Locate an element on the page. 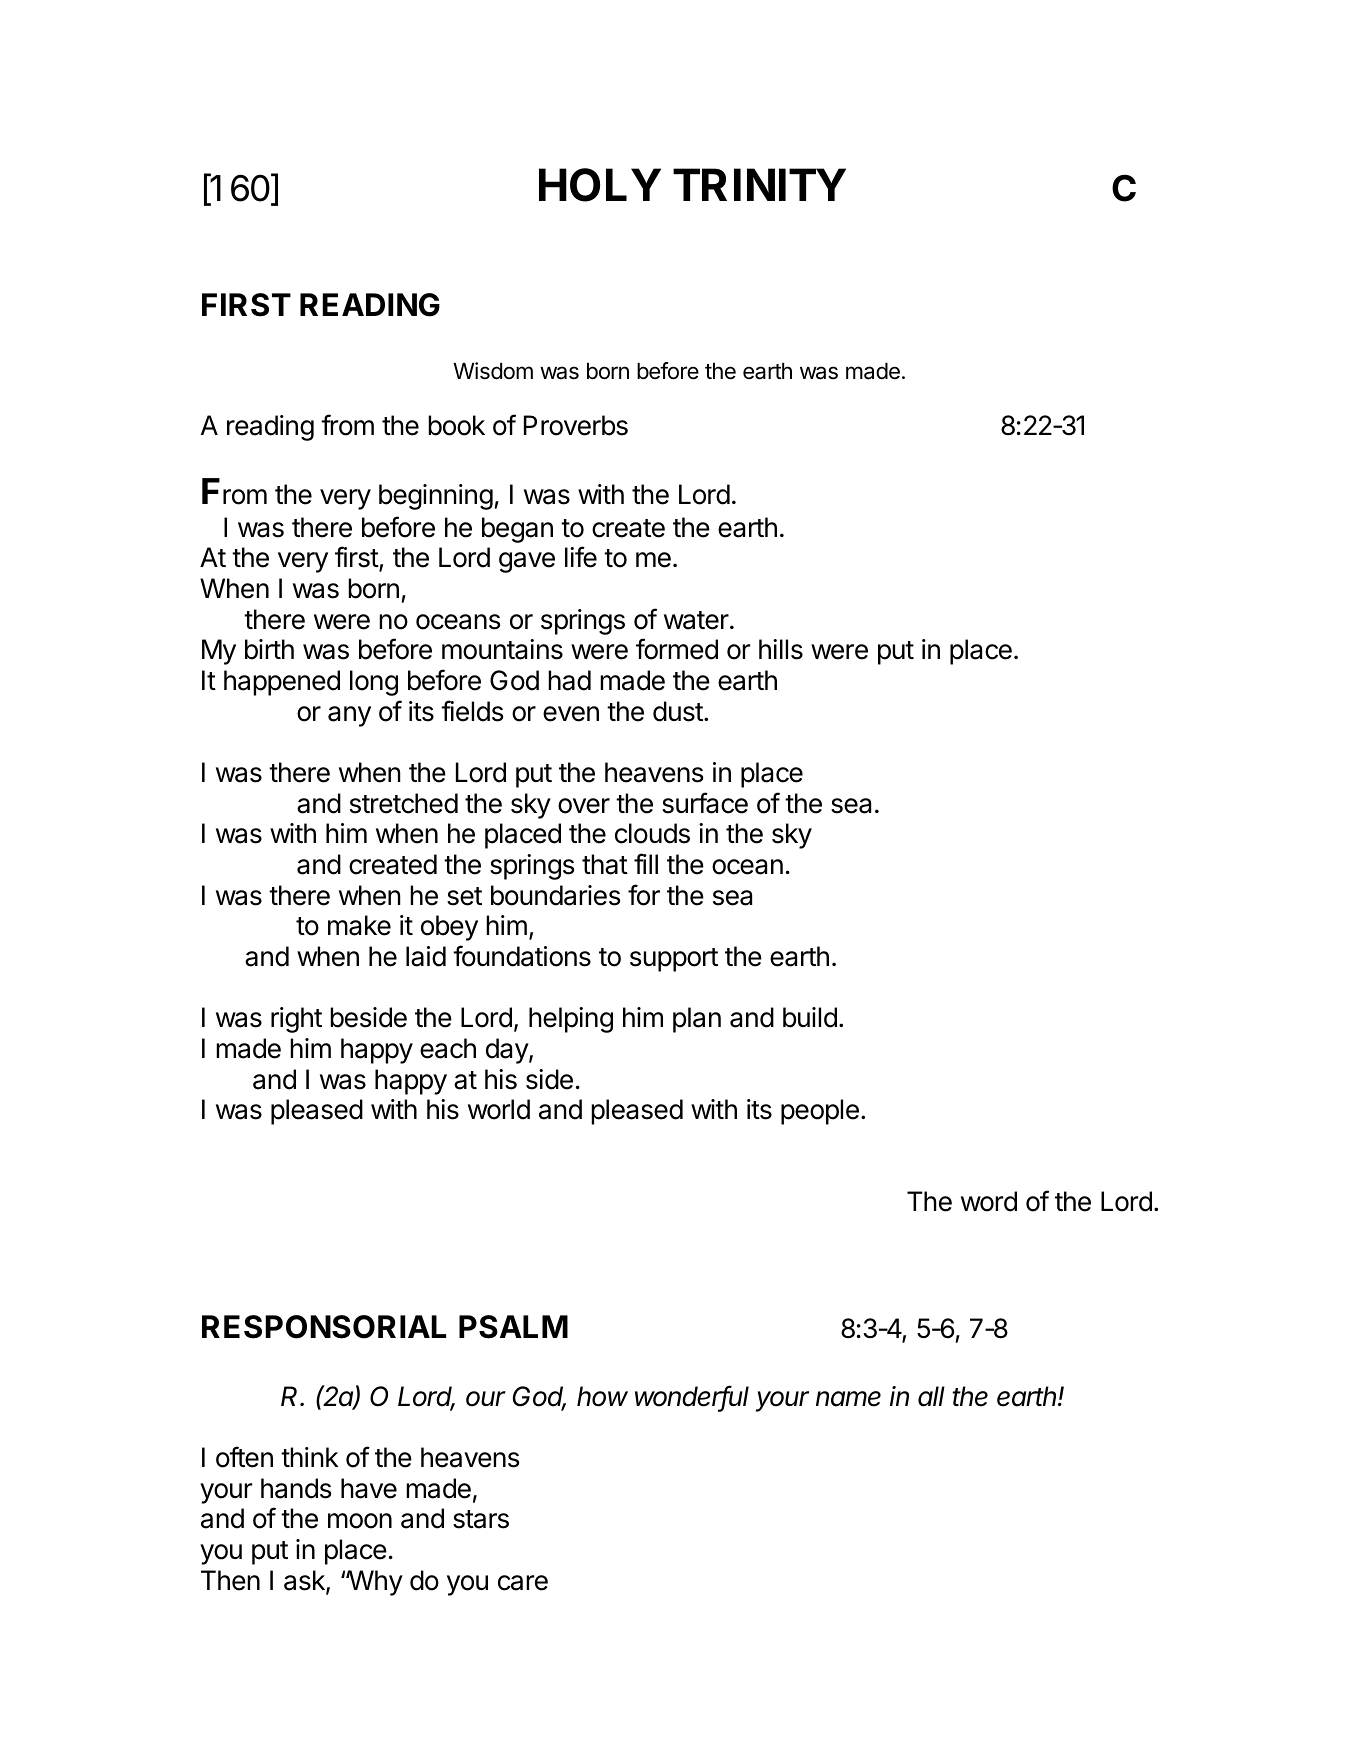 The width and height of the image is (1360, 1760). word is located at coordinates (989, 1201).
